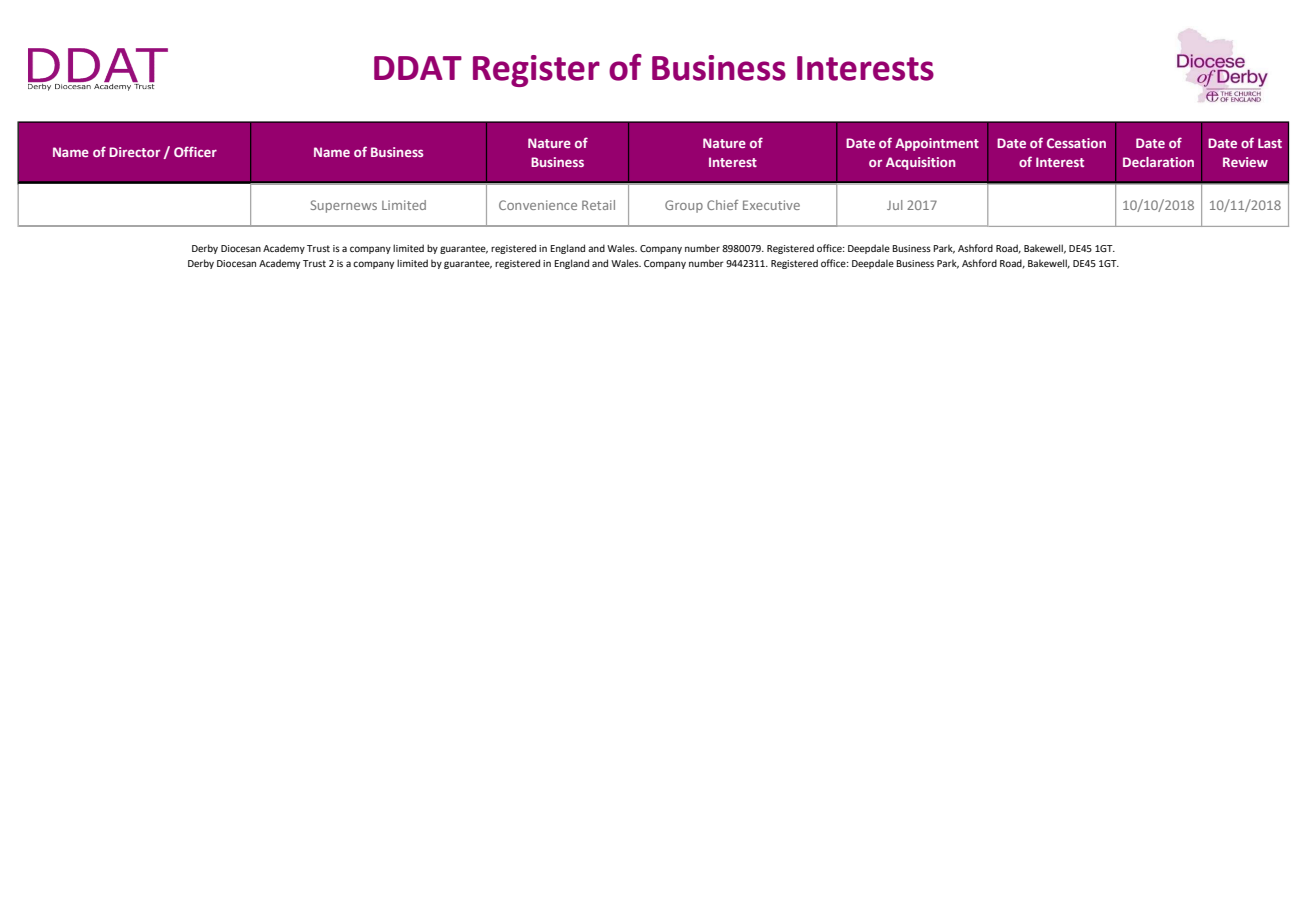  Describe the element at coordinates (134, 152) in the screenshot. I see `Director` at that location.
